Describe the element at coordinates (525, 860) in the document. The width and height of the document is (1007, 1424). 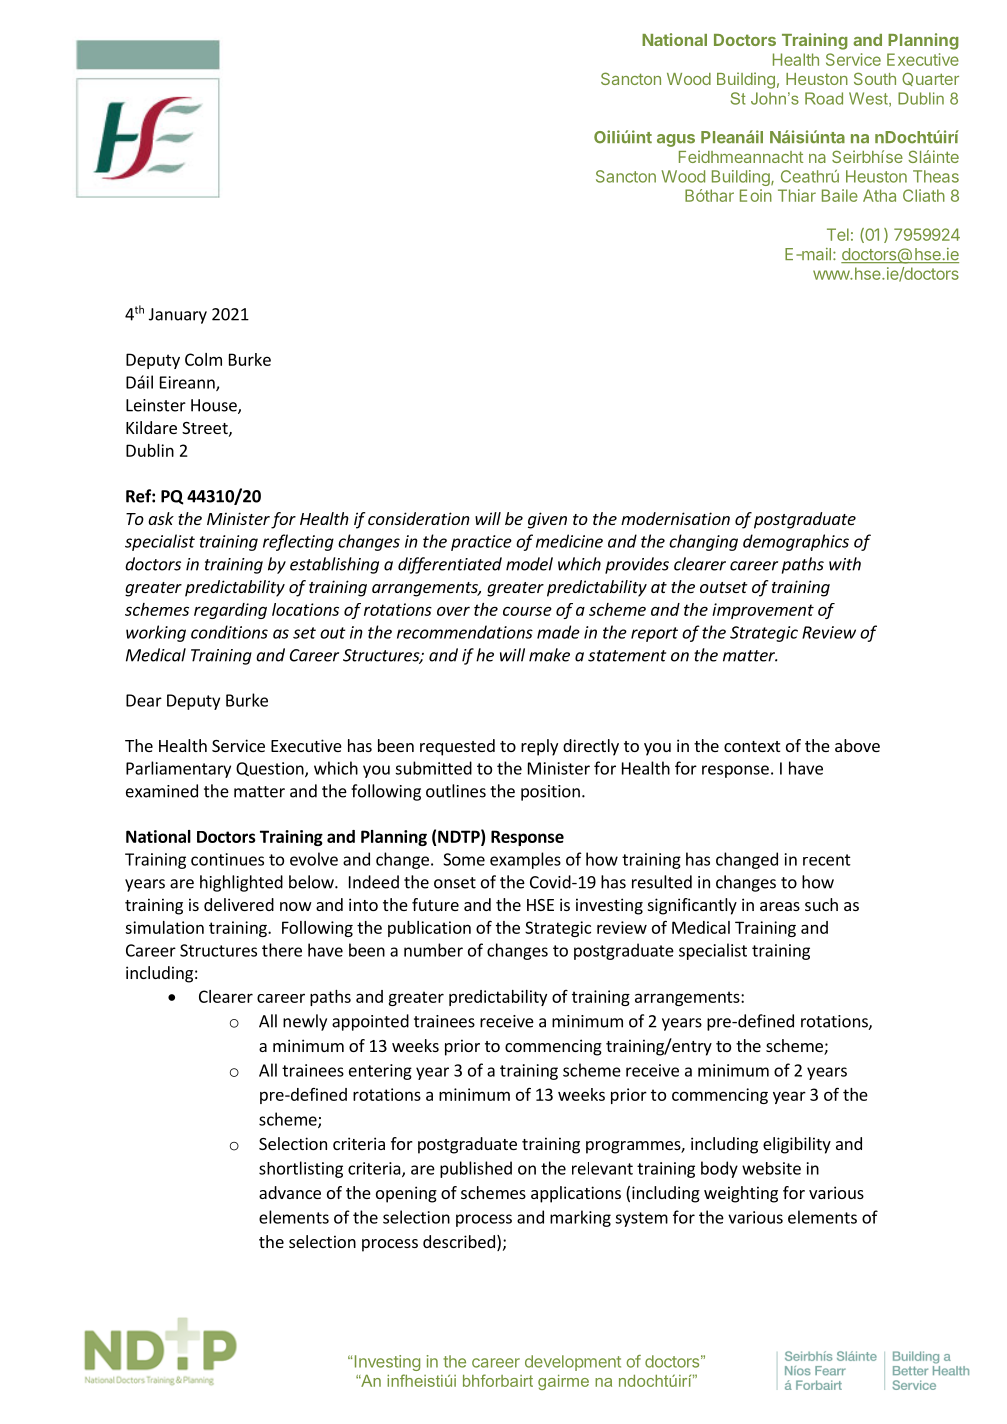
I see `examples` at that location.
